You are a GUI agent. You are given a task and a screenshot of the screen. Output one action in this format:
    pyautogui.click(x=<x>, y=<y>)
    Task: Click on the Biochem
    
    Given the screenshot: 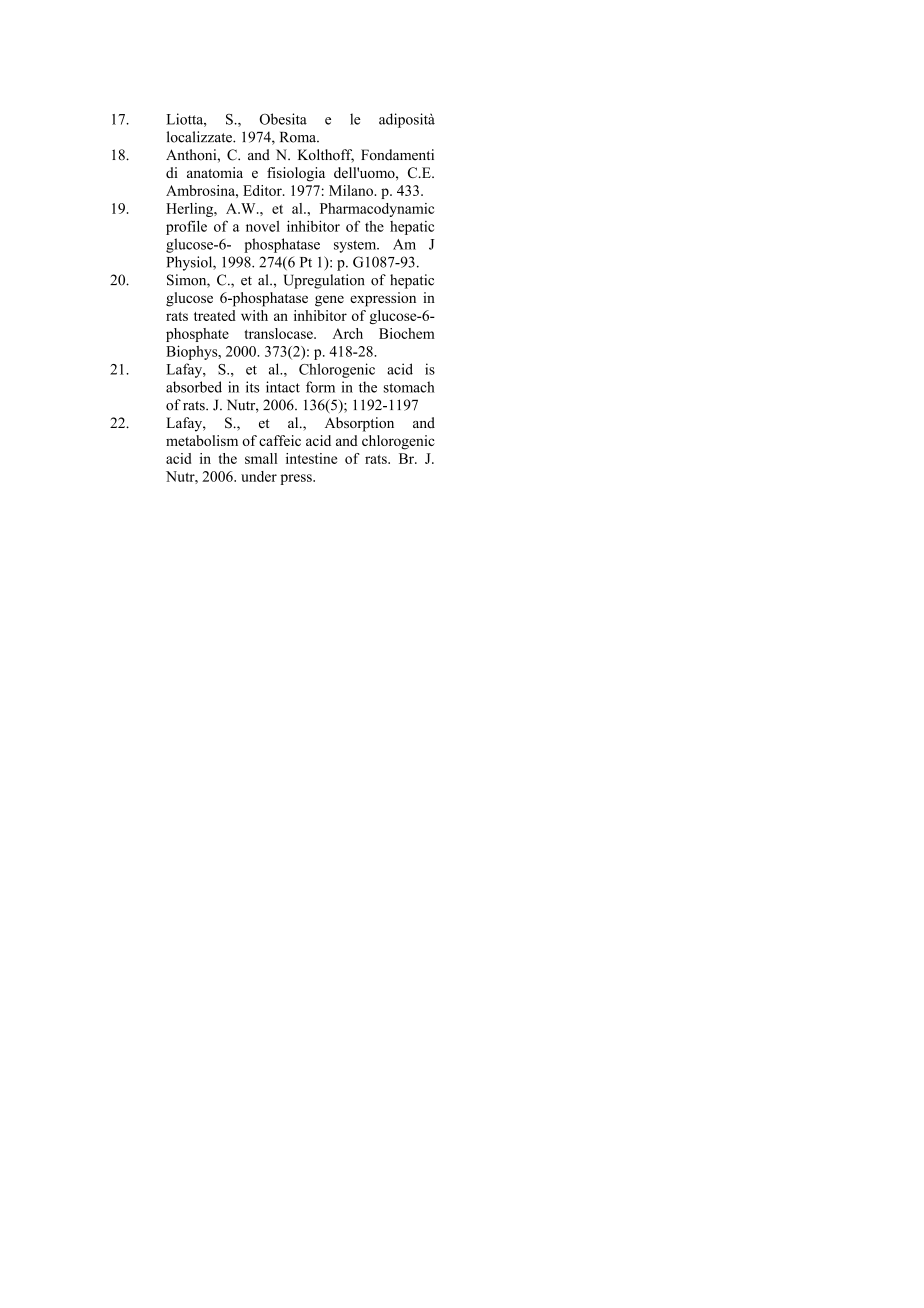 What is the action you would take?
    pyautogui.click(x=407, y=333)
